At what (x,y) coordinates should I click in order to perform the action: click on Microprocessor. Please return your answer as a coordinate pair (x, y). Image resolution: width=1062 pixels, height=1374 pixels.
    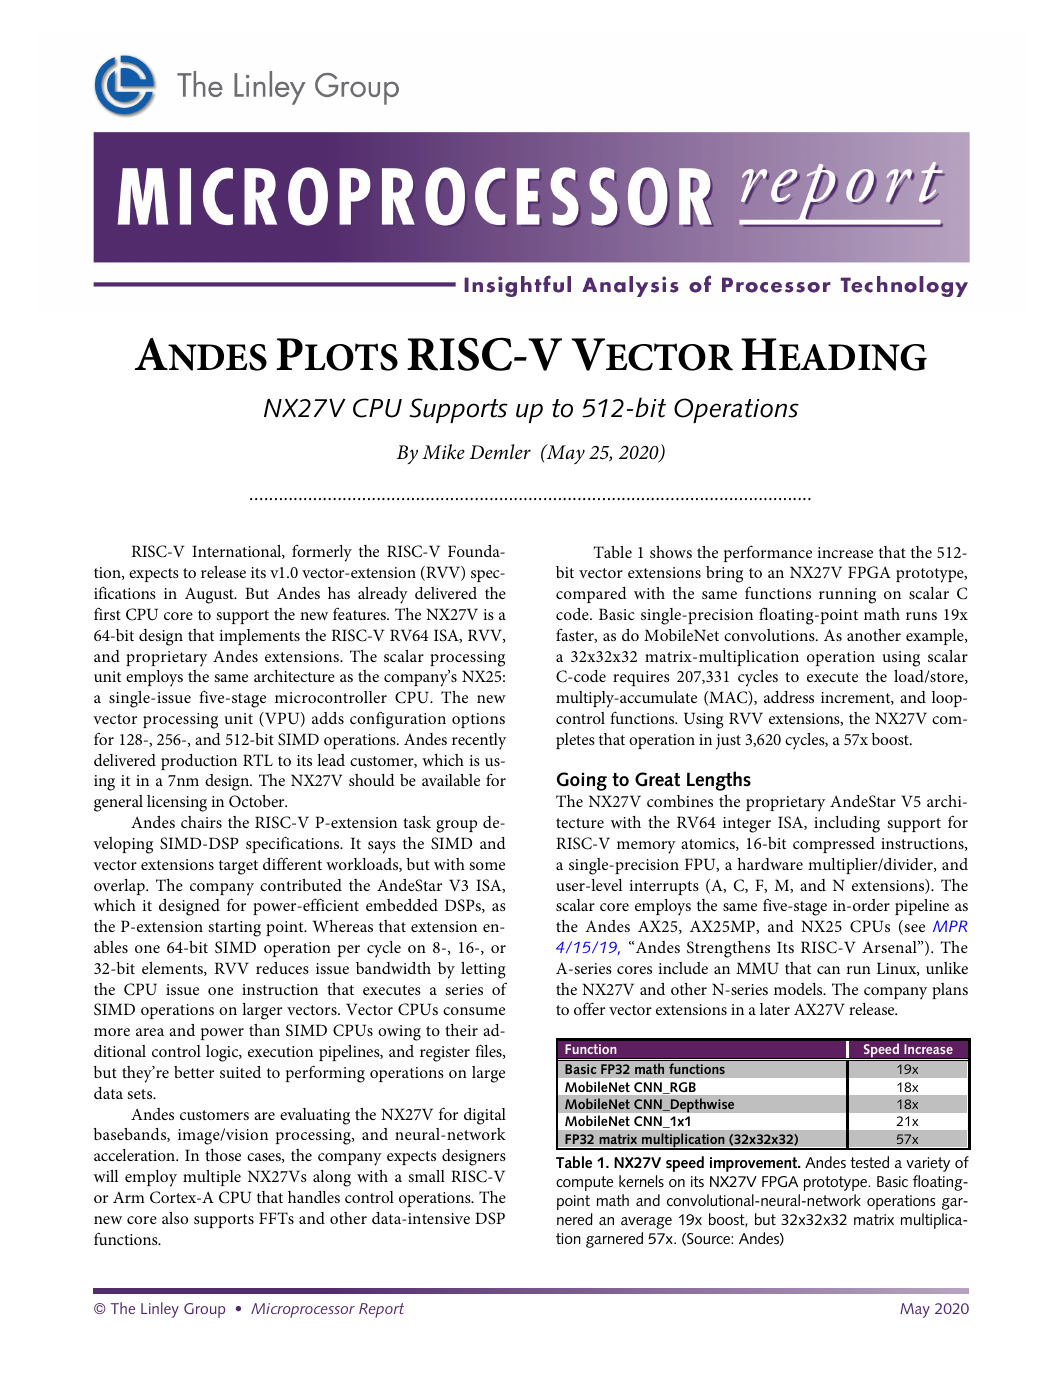
    Looking at the image, I should click on (303, 1310).
